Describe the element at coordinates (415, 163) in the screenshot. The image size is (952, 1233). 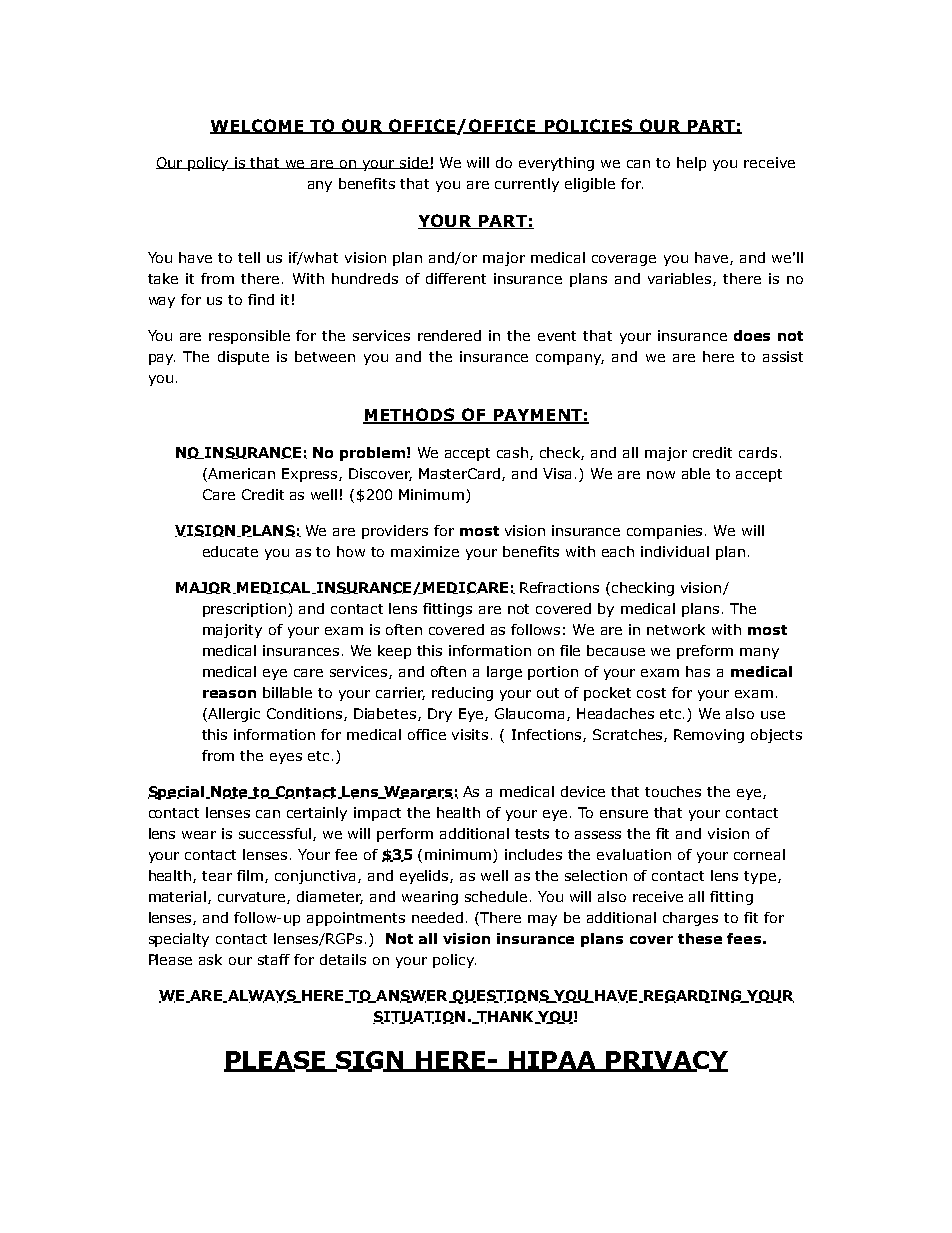
I see `side` at that location.
